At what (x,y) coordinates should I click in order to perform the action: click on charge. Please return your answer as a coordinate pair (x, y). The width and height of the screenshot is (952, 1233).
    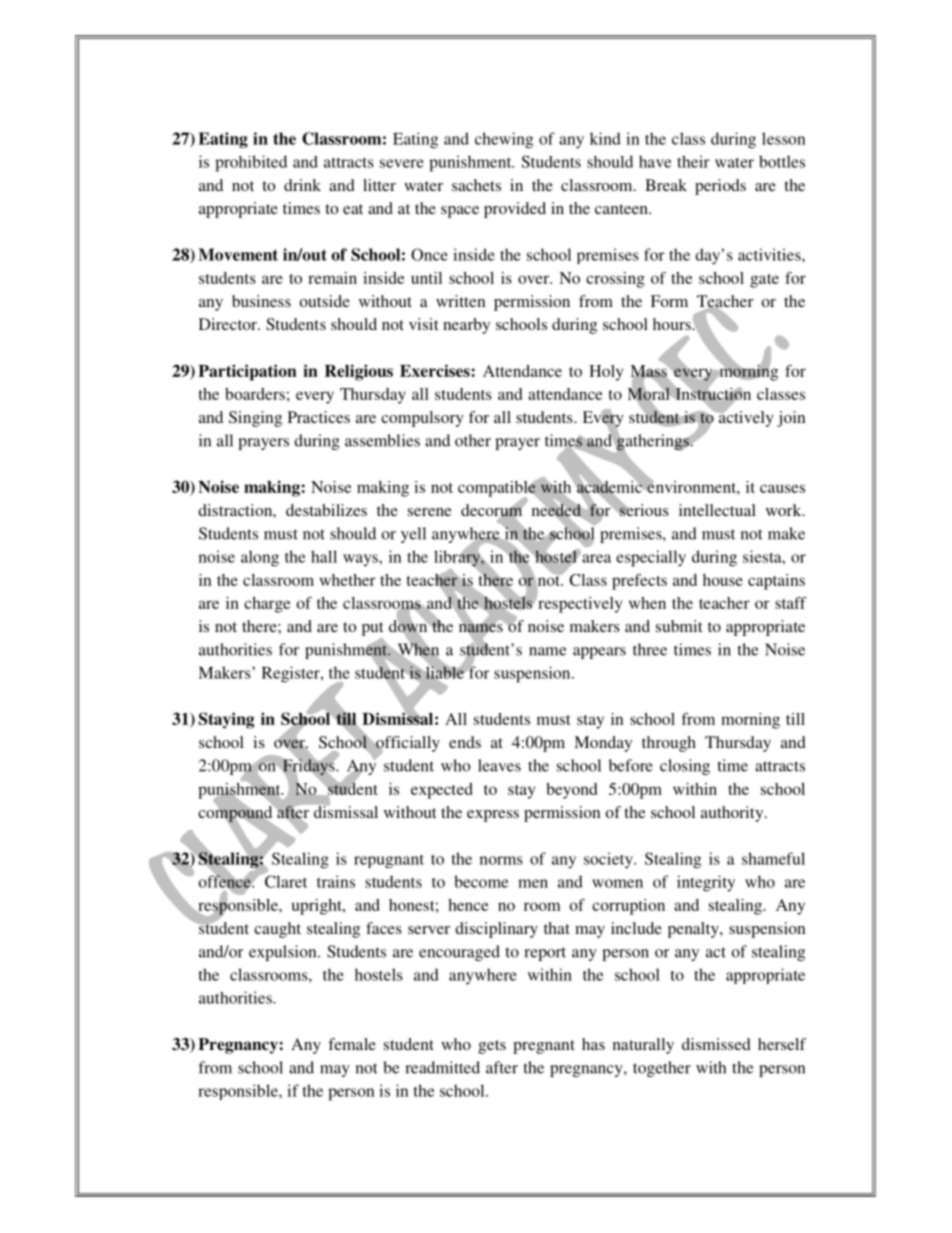
    Looking at the image, I should click on (267, 605).
